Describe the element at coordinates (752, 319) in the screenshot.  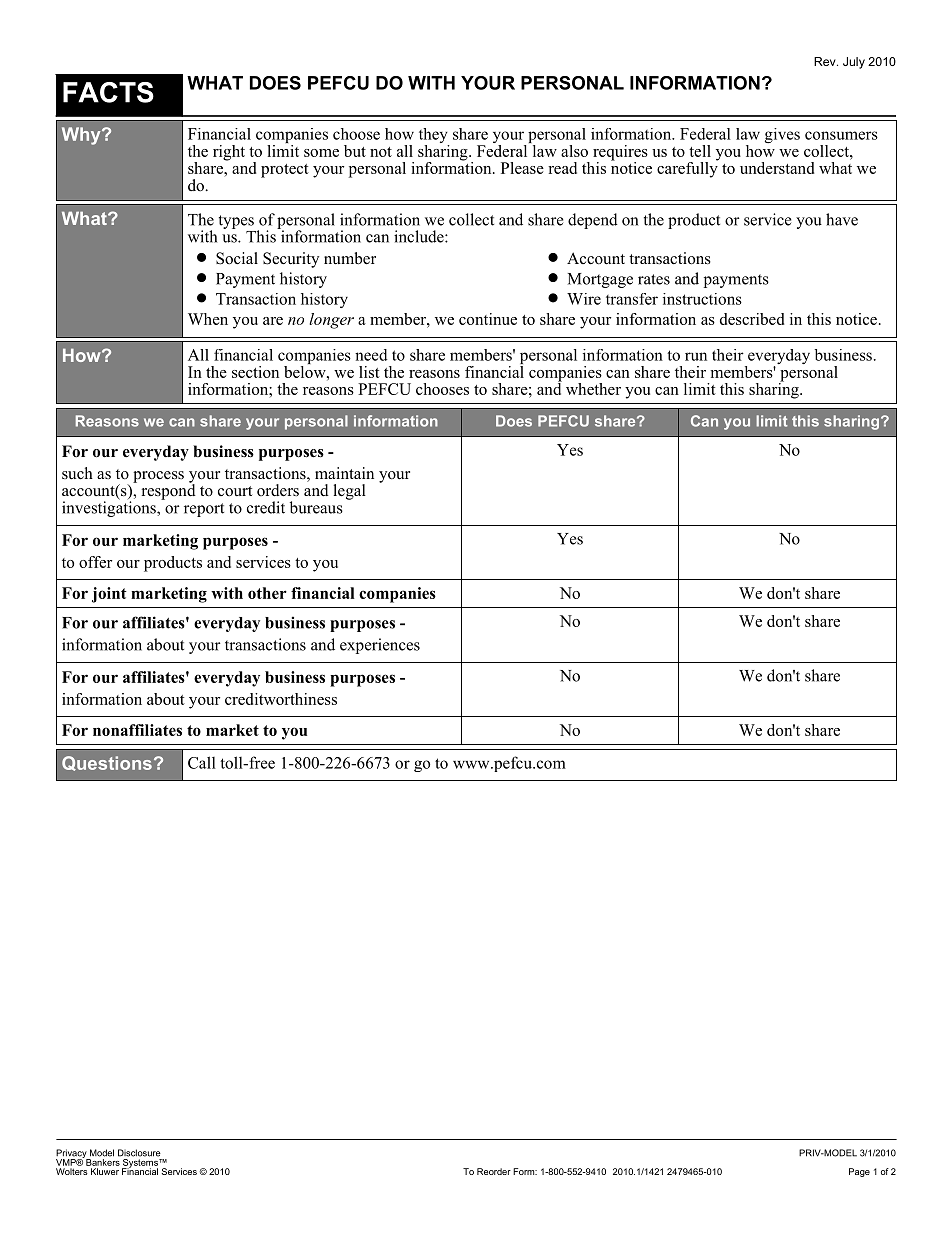
I see `described` at that location.
